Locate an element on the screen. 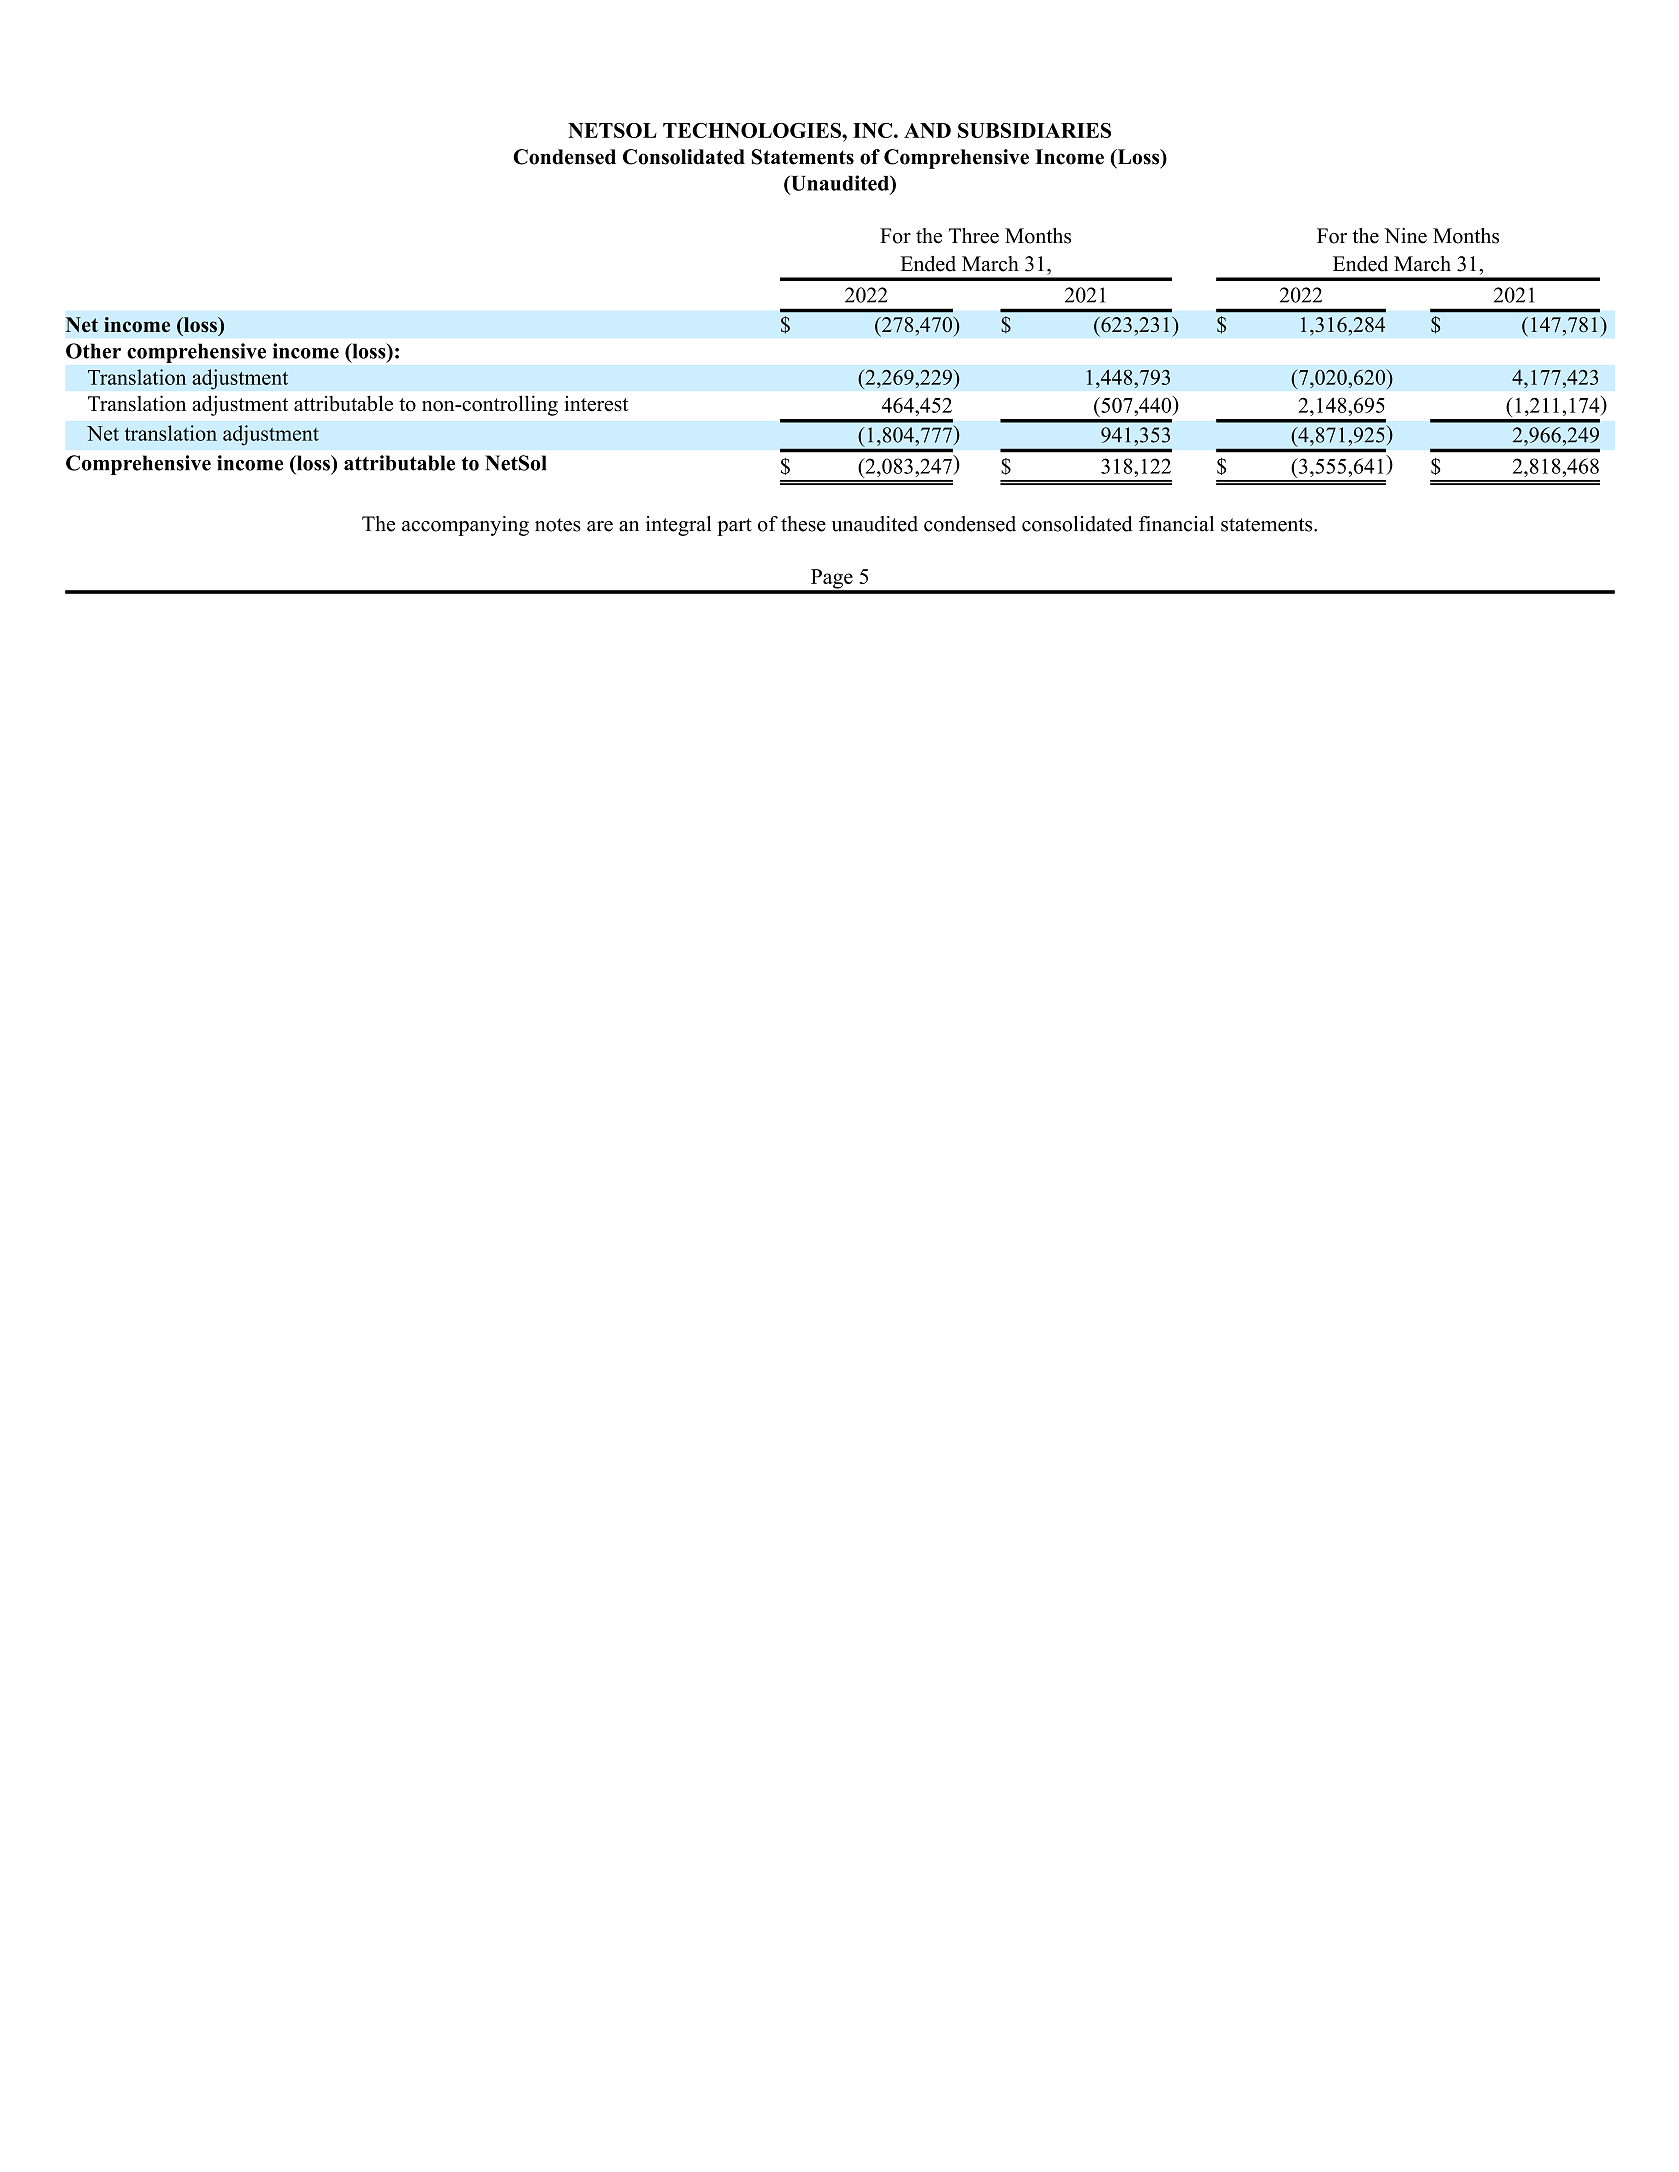 Image resolution: width=1679 pixels, height=2172 pixels. part is located at coordinates (734, 527).
